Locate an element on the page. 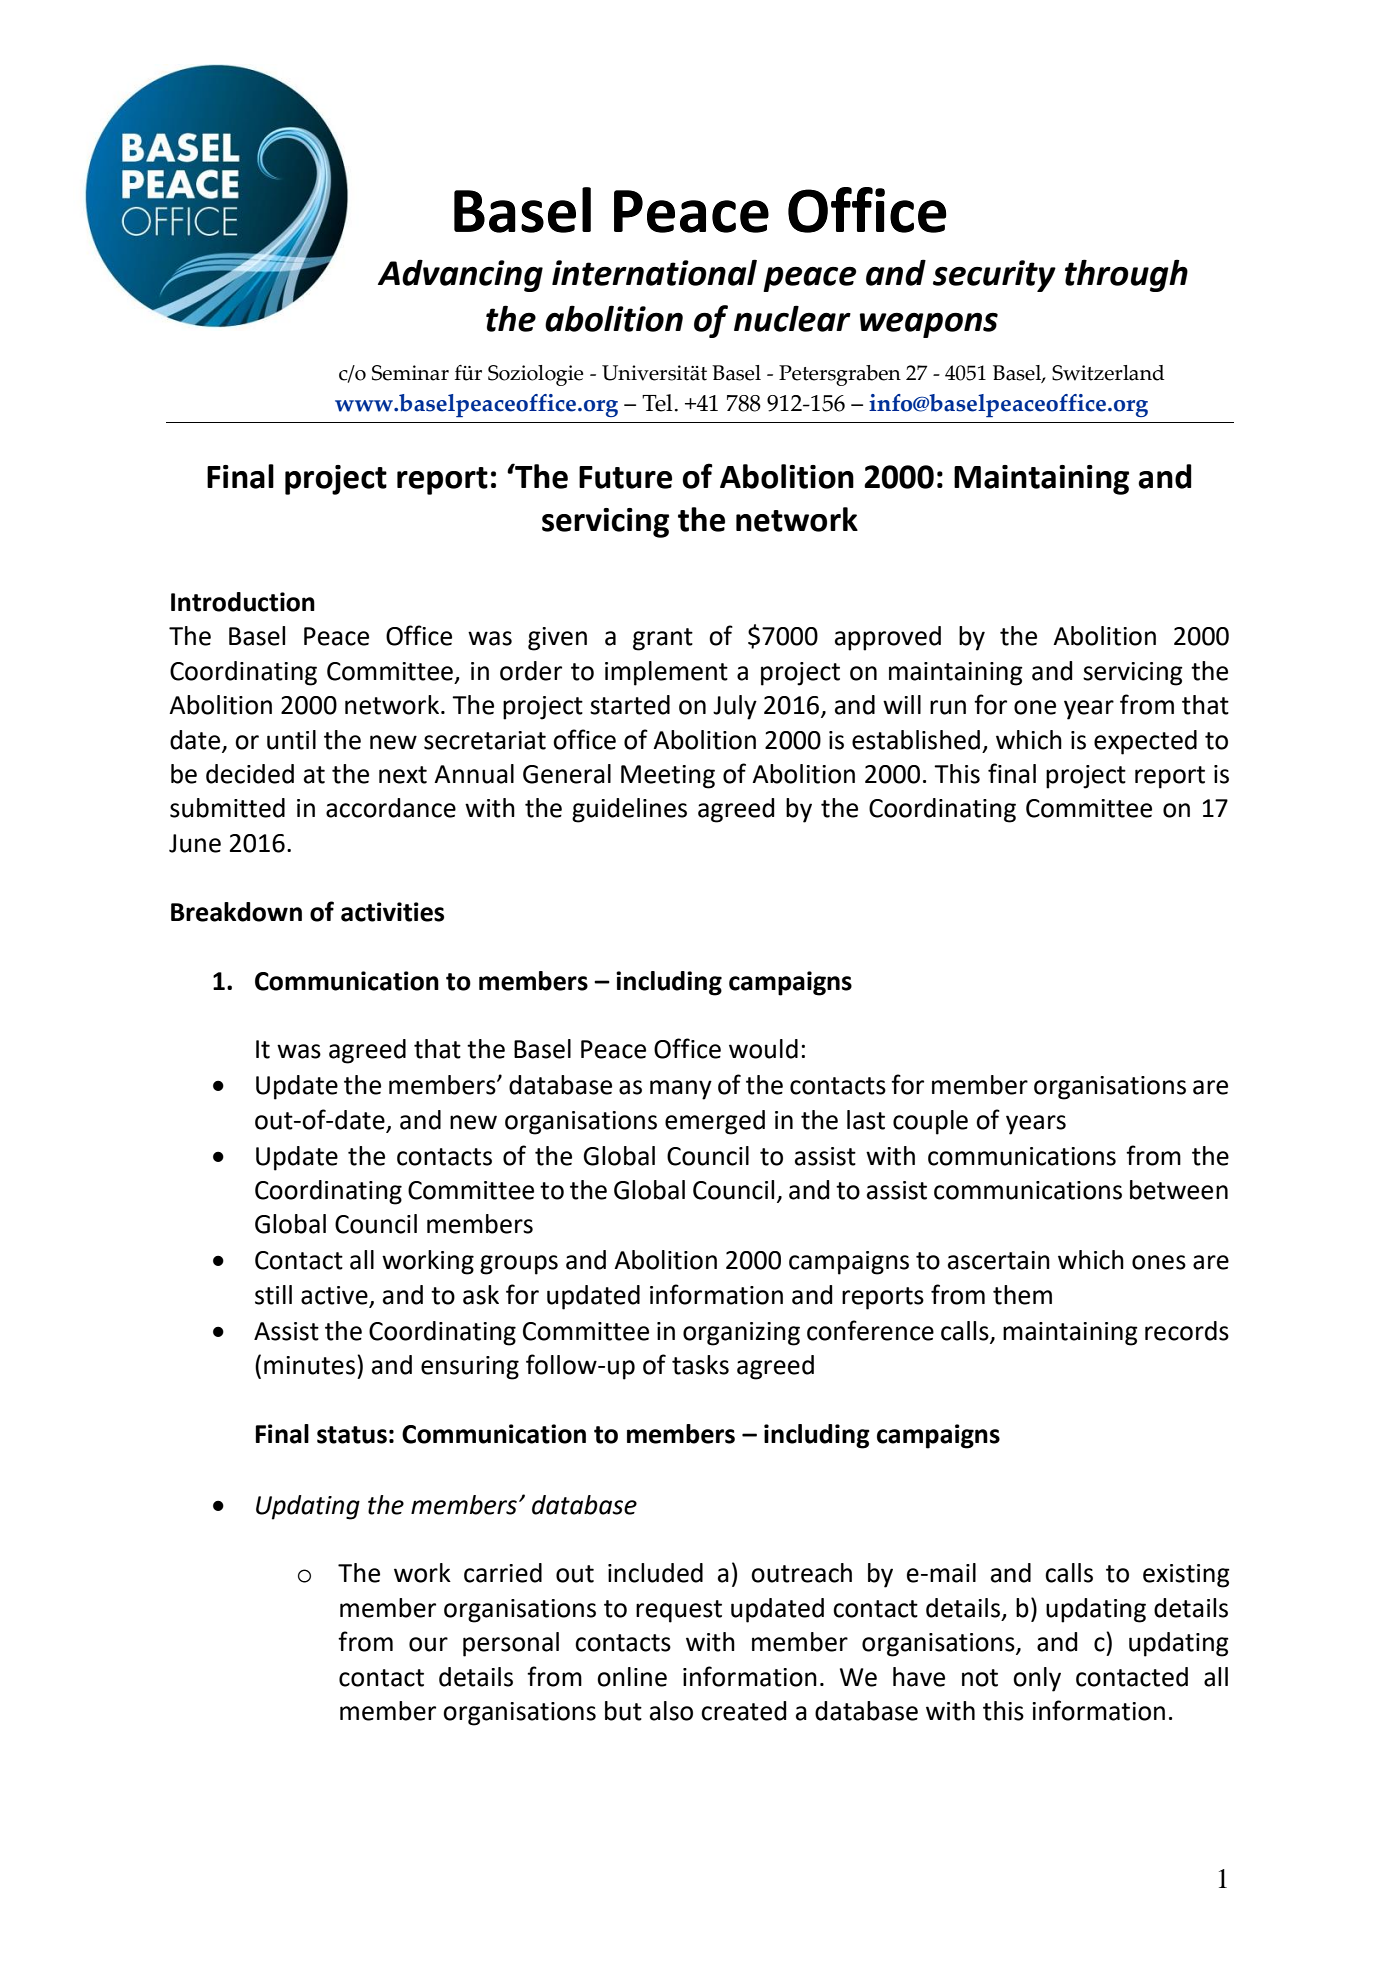 The height and width of the document is (1979, 1399). online is located at coordinates (632, 1677).
